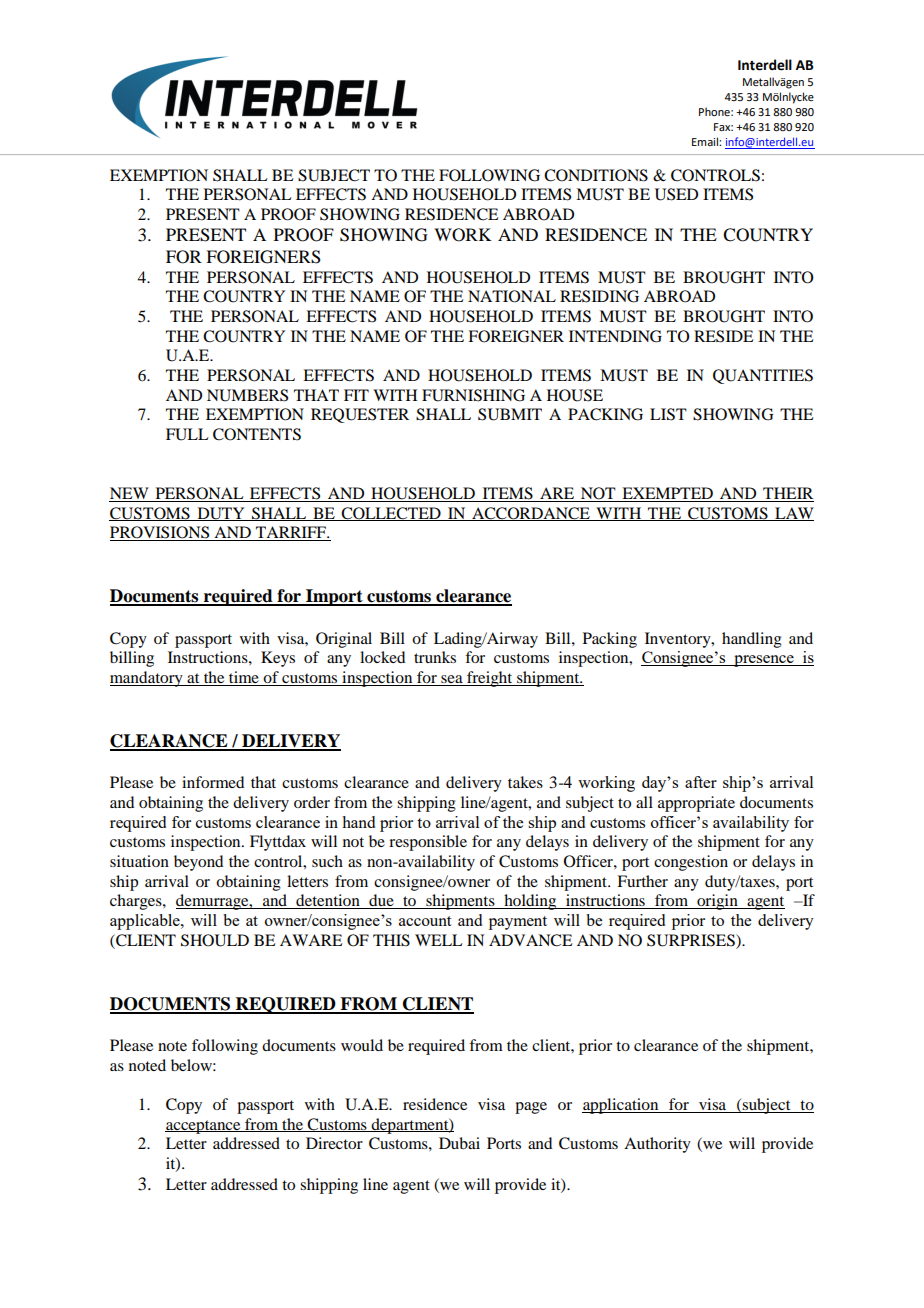  What do you see at coordinates (204, 1127) in the image?
I see `acceptance` at bounding box center [204, 1127].
